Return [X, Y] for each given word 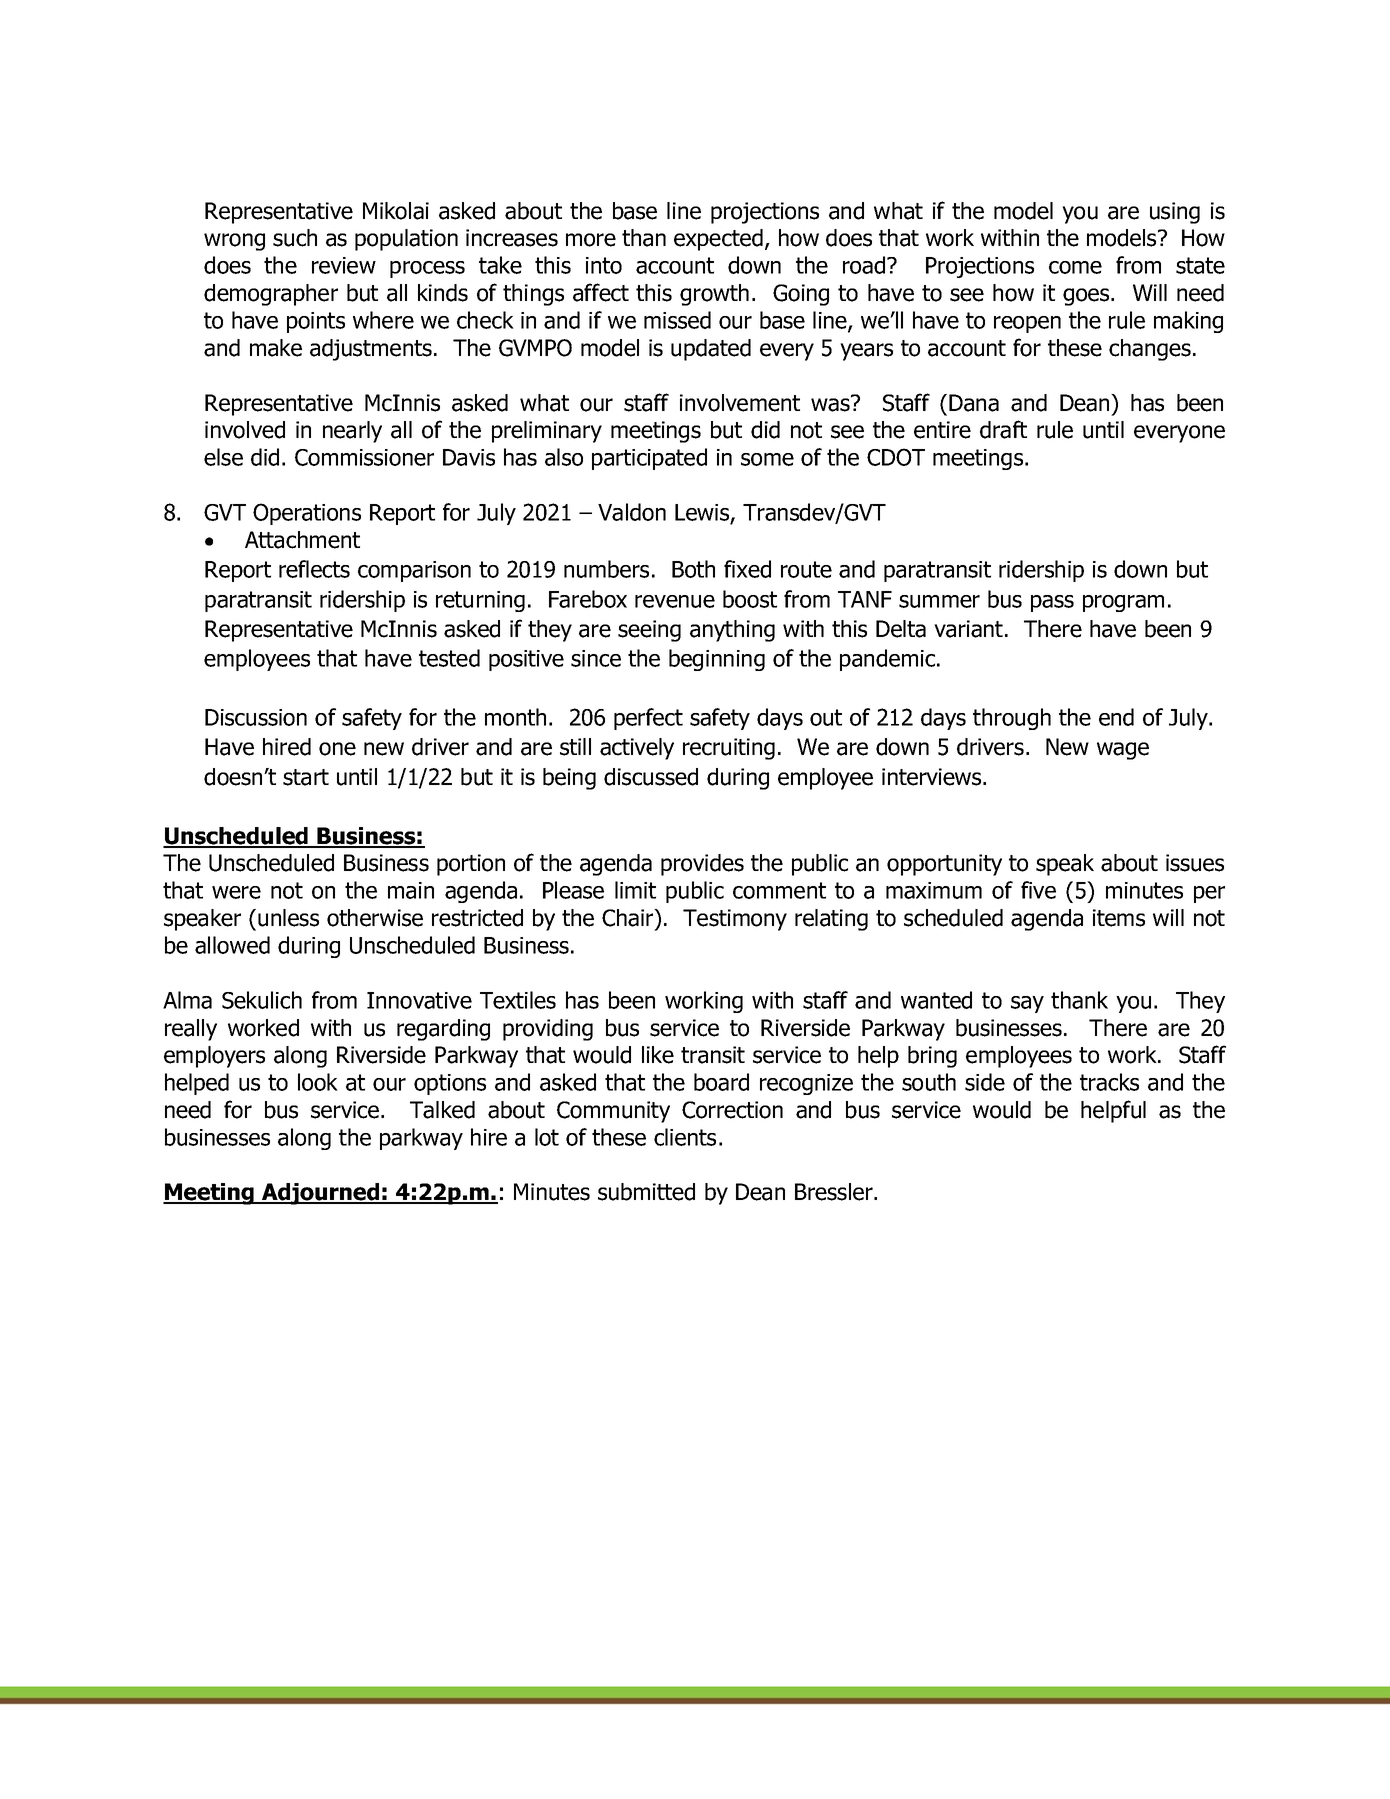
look [318, 1082]
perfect [648, 719]
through [1012, 719]
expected [718, 240]
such [295, 238]
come [1075, 267]
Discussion [256, 717]
